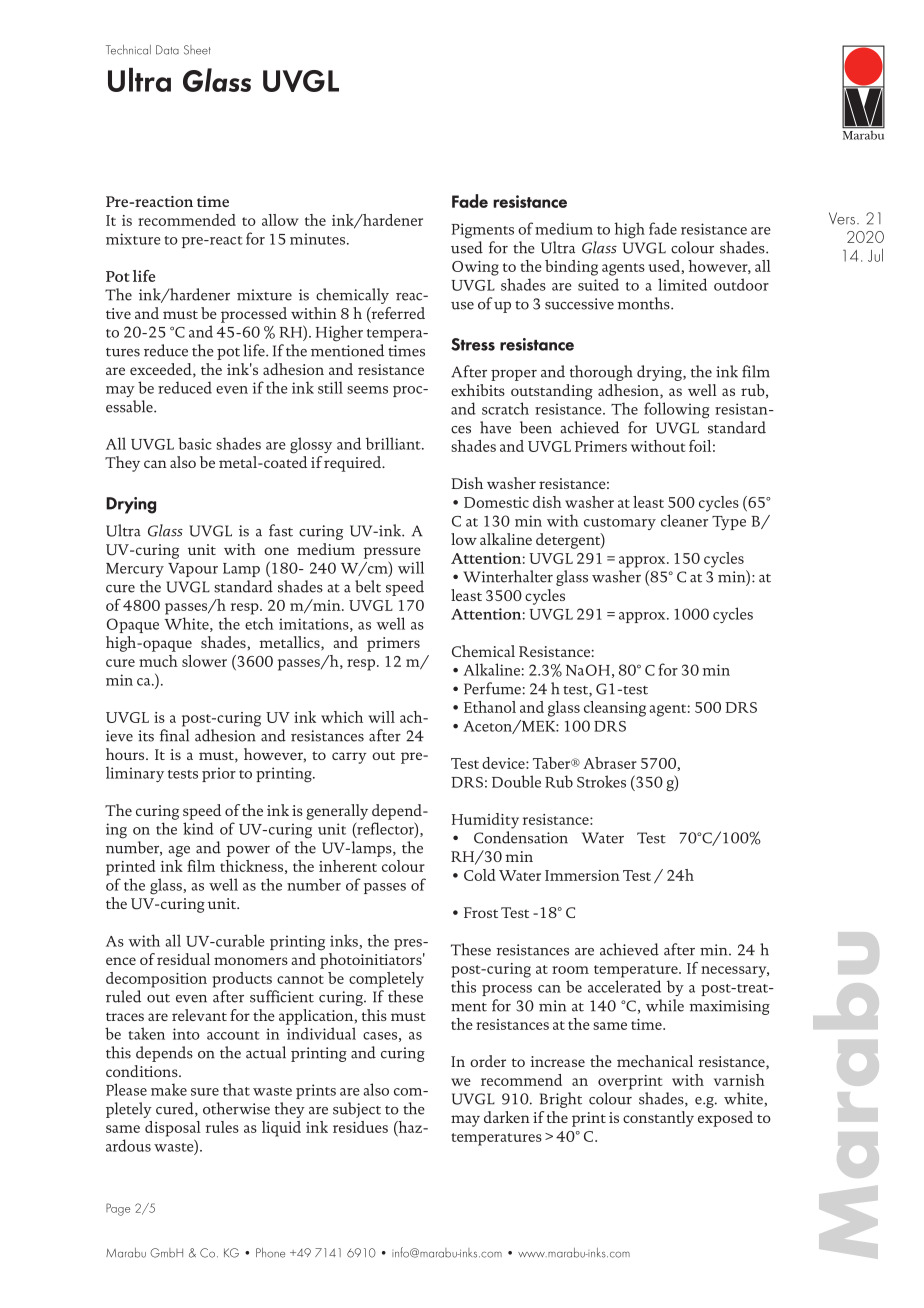 This document has height=1308, width=924. What do you see at coordinates (360, 1127) in the document?
I see `residues` at bounding box center [360, 1127].
